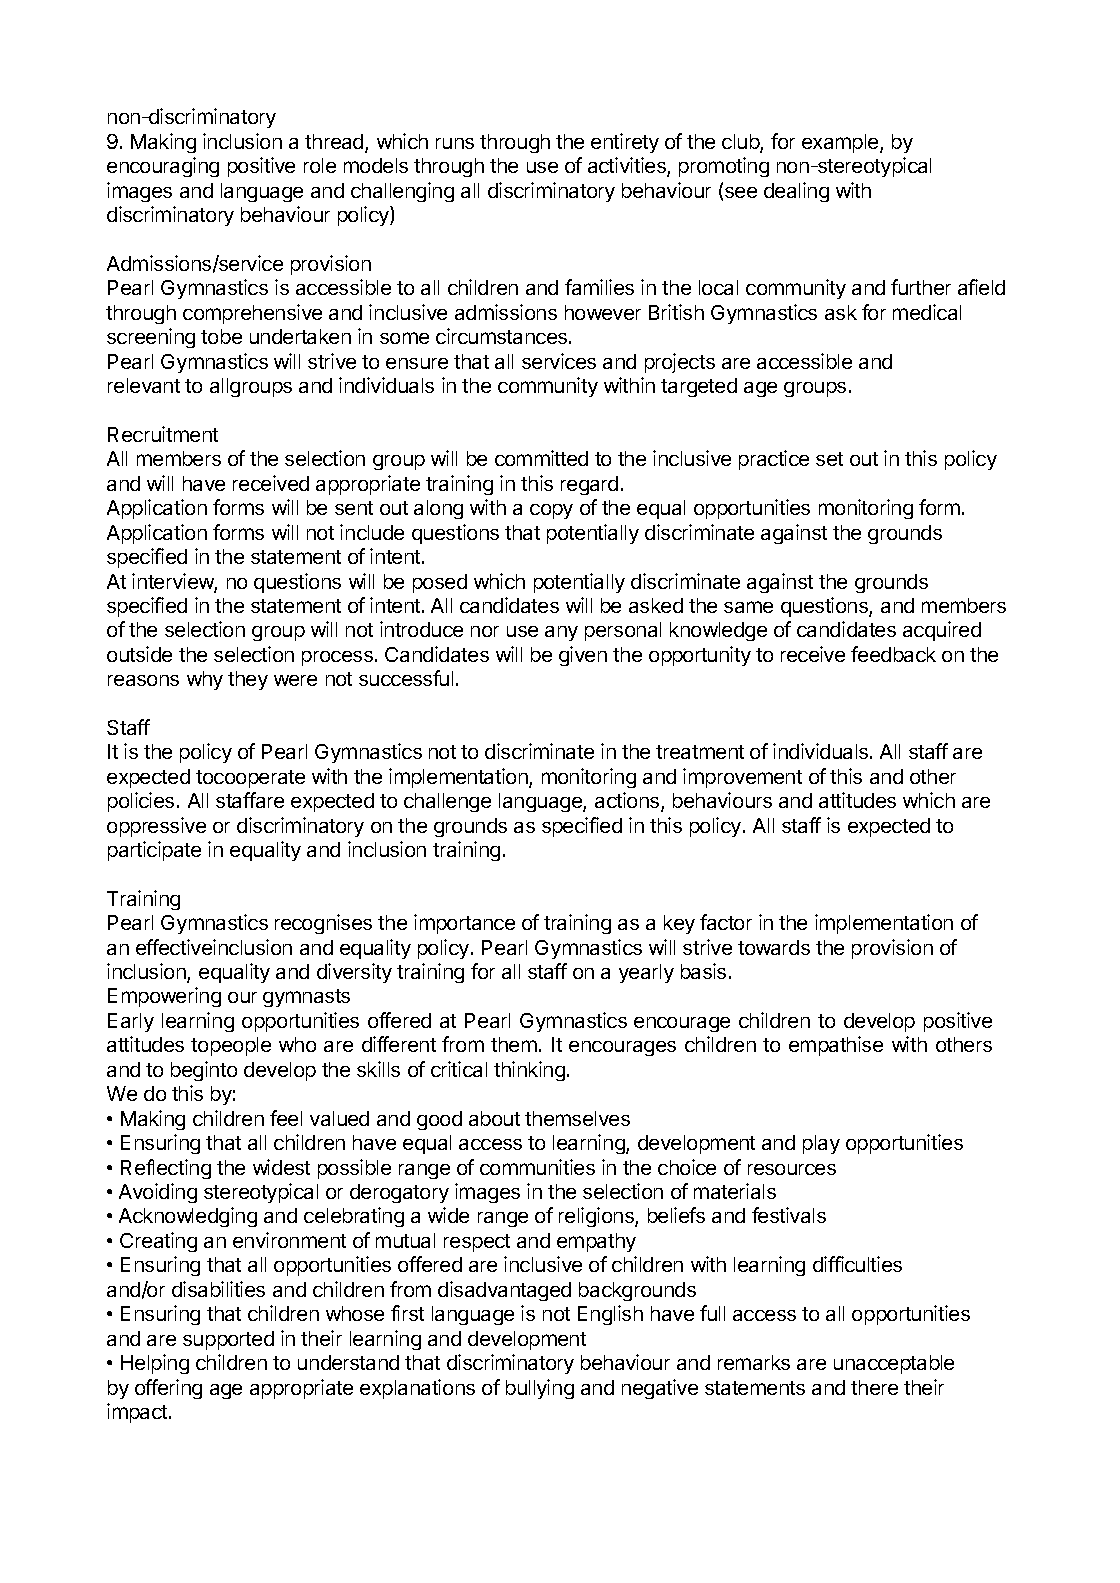 This image has width=1120, height=1583. What do you see at coordinates (874, 1387) in the image?
I see `there` at bounding box center [874, 1387].
